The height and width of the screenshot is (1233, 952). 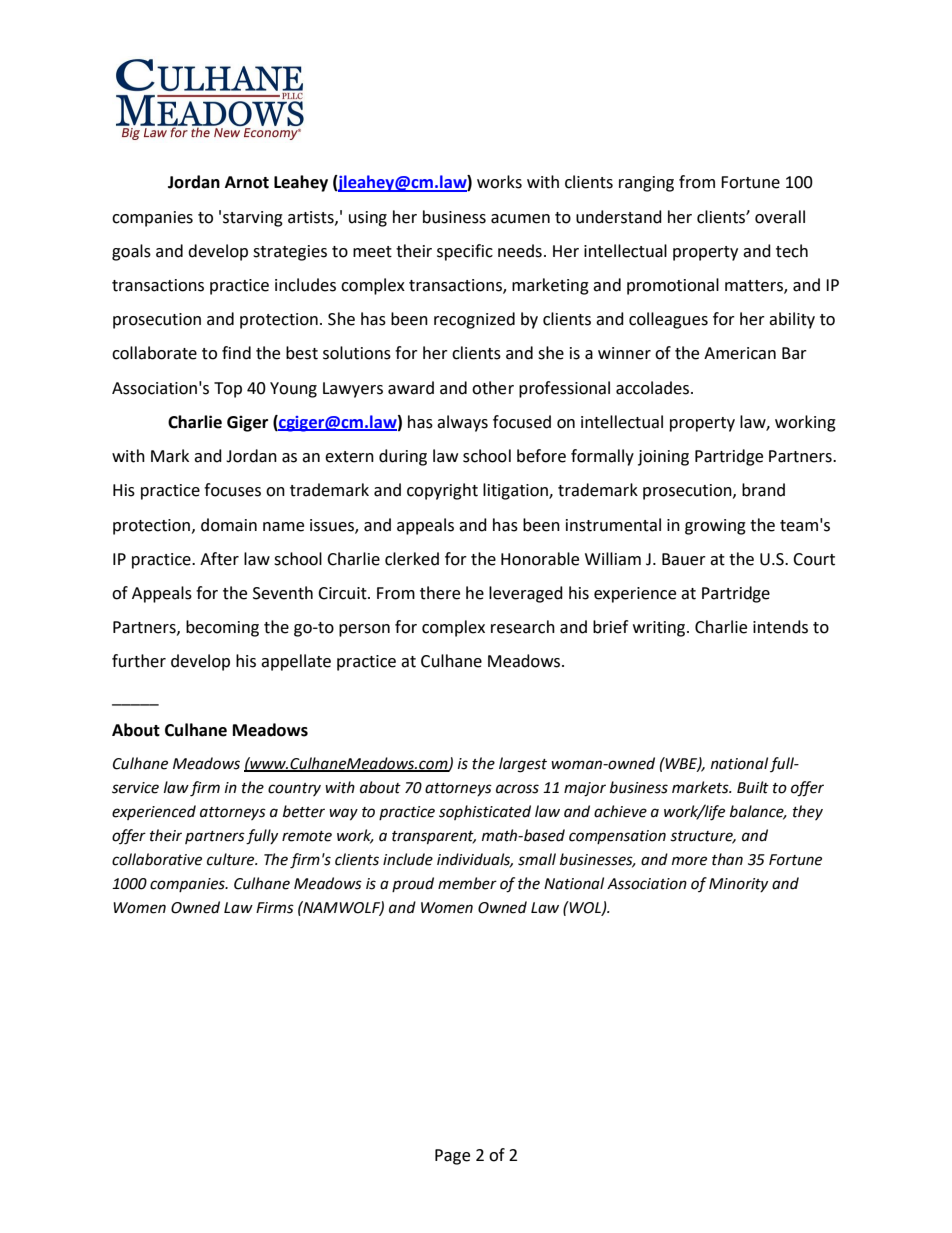 I want to click on Minority, so click(x=738, y=885).
